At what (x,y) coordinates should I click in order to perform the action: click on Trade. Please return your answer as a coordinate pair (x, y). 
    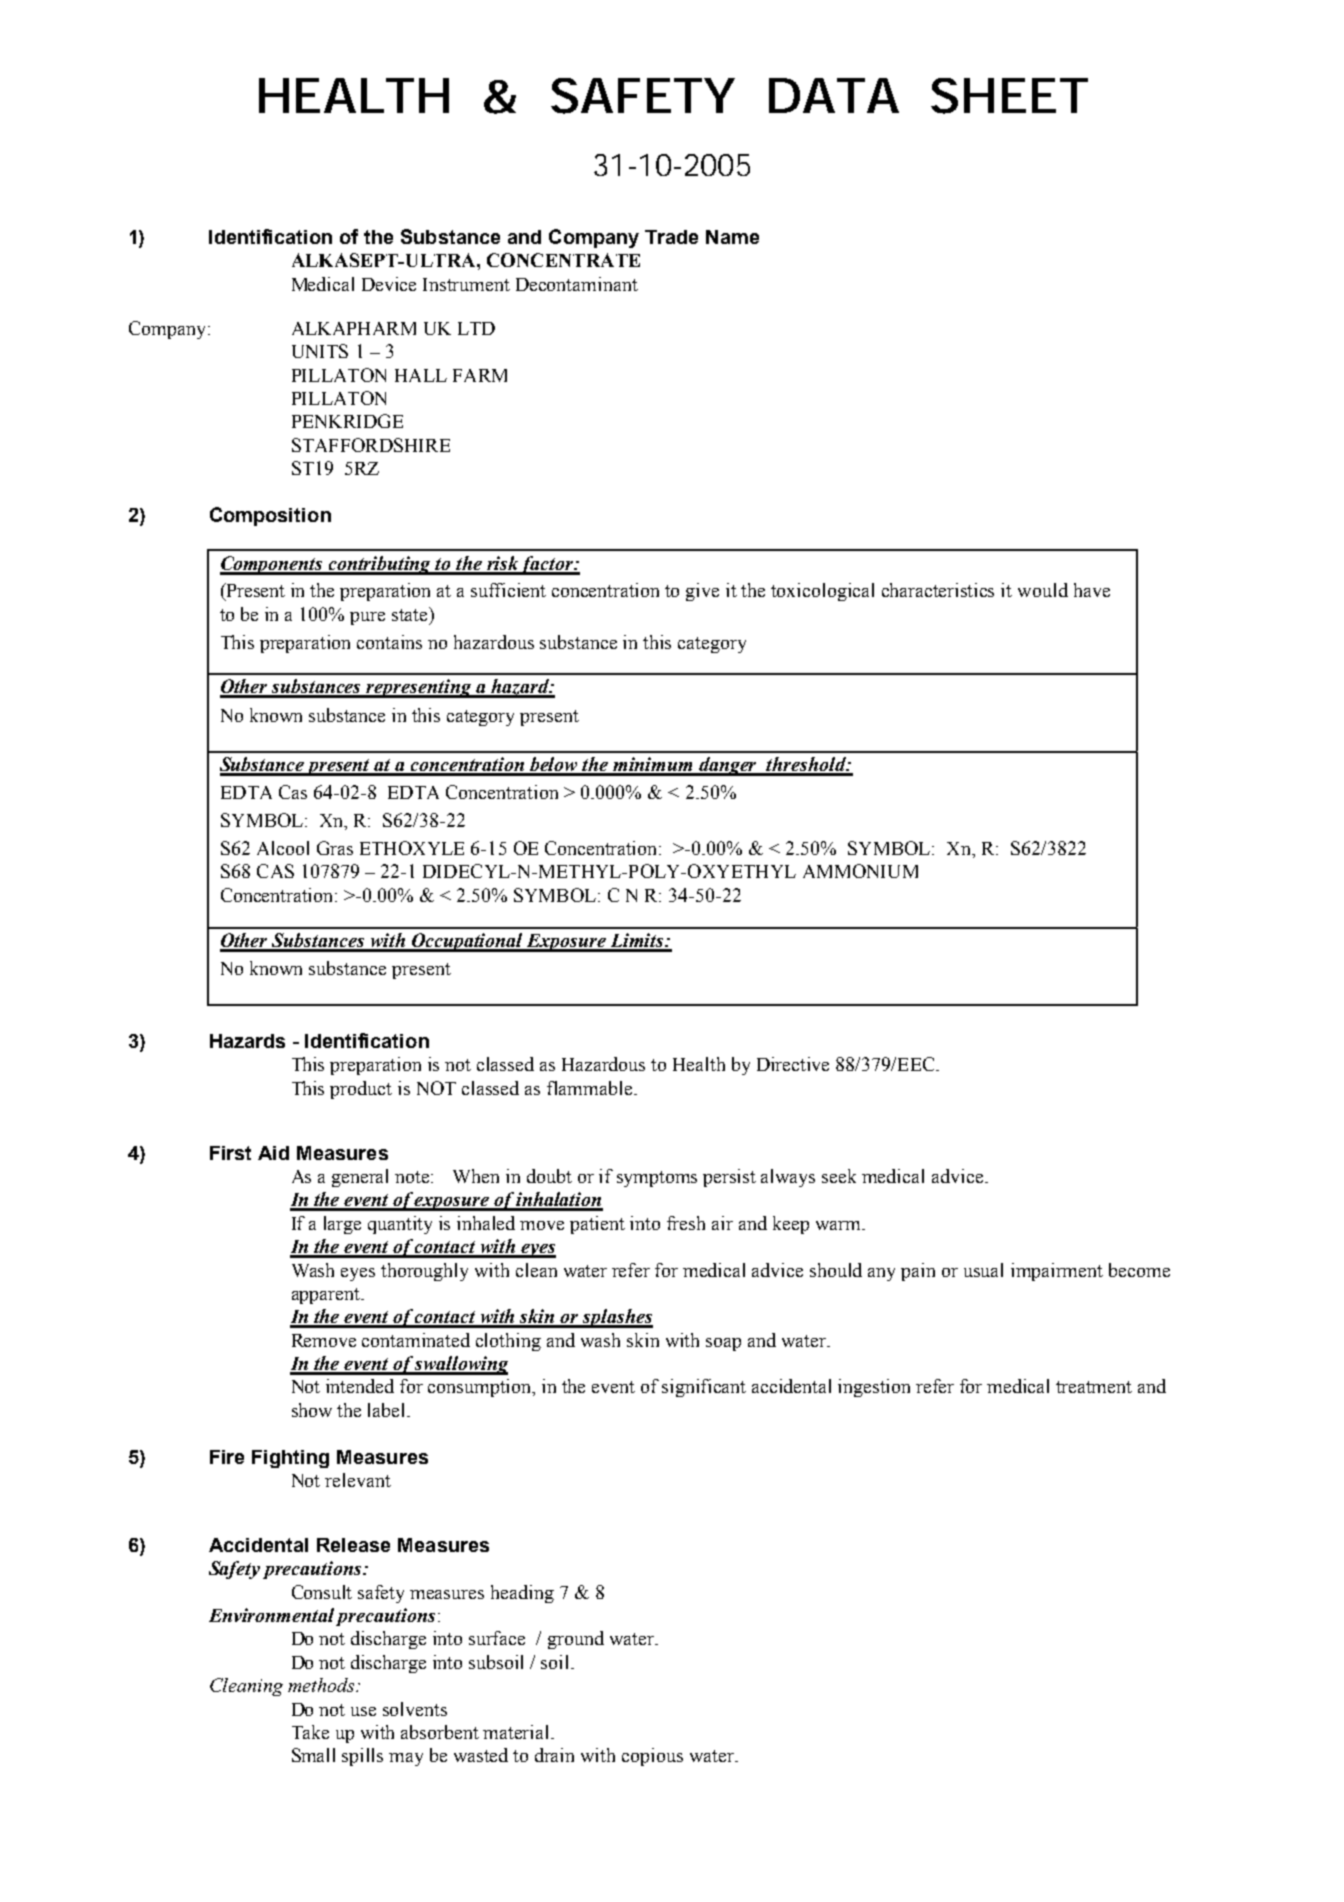
    Looking at the image, I should click on (671, 237).
